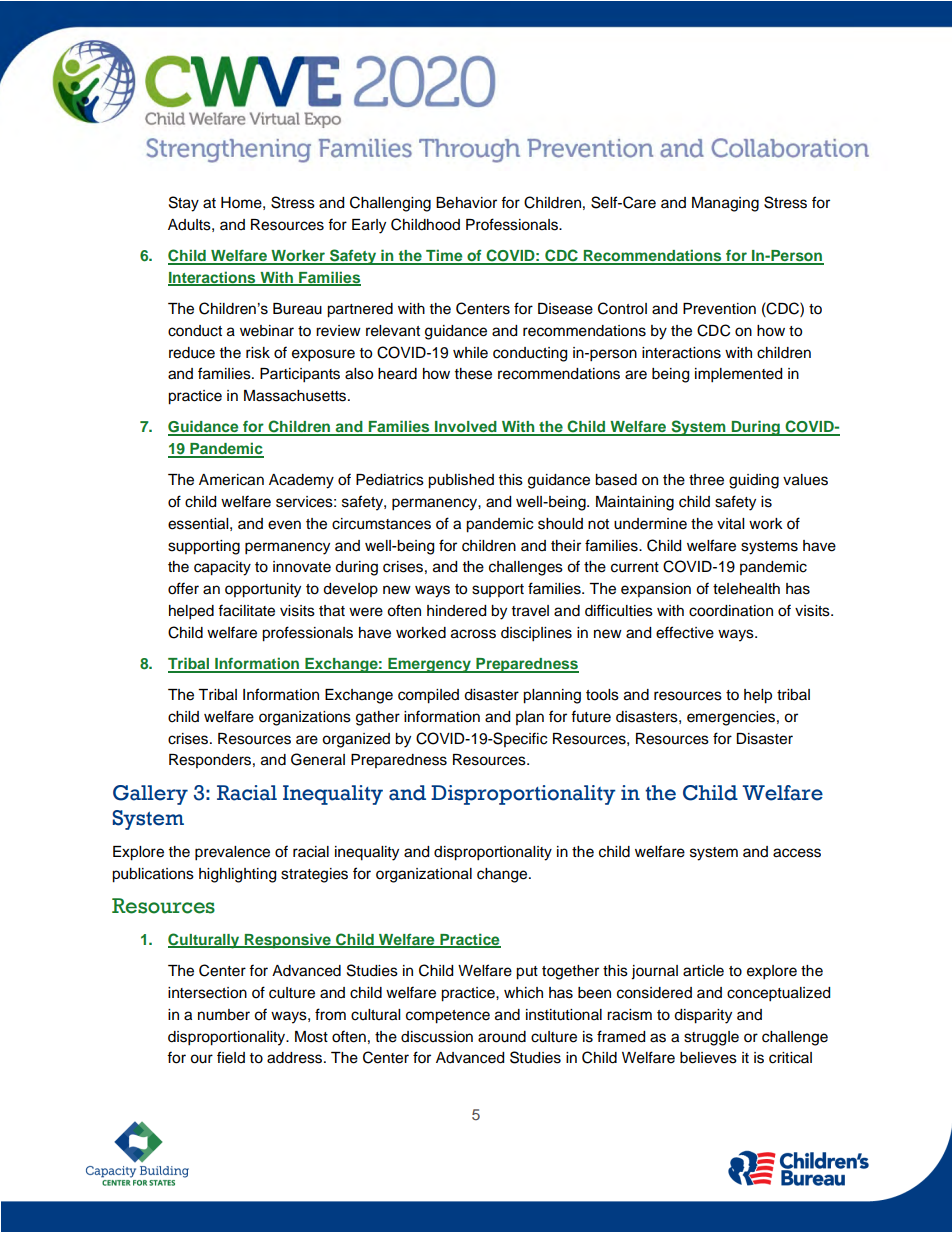 Image resolution: width=952 pixels, height=1233 pixels. What do you see at coordinates (466, 203) in the screenshot?
I see `Behavior` at bounding box center [466, 203].
